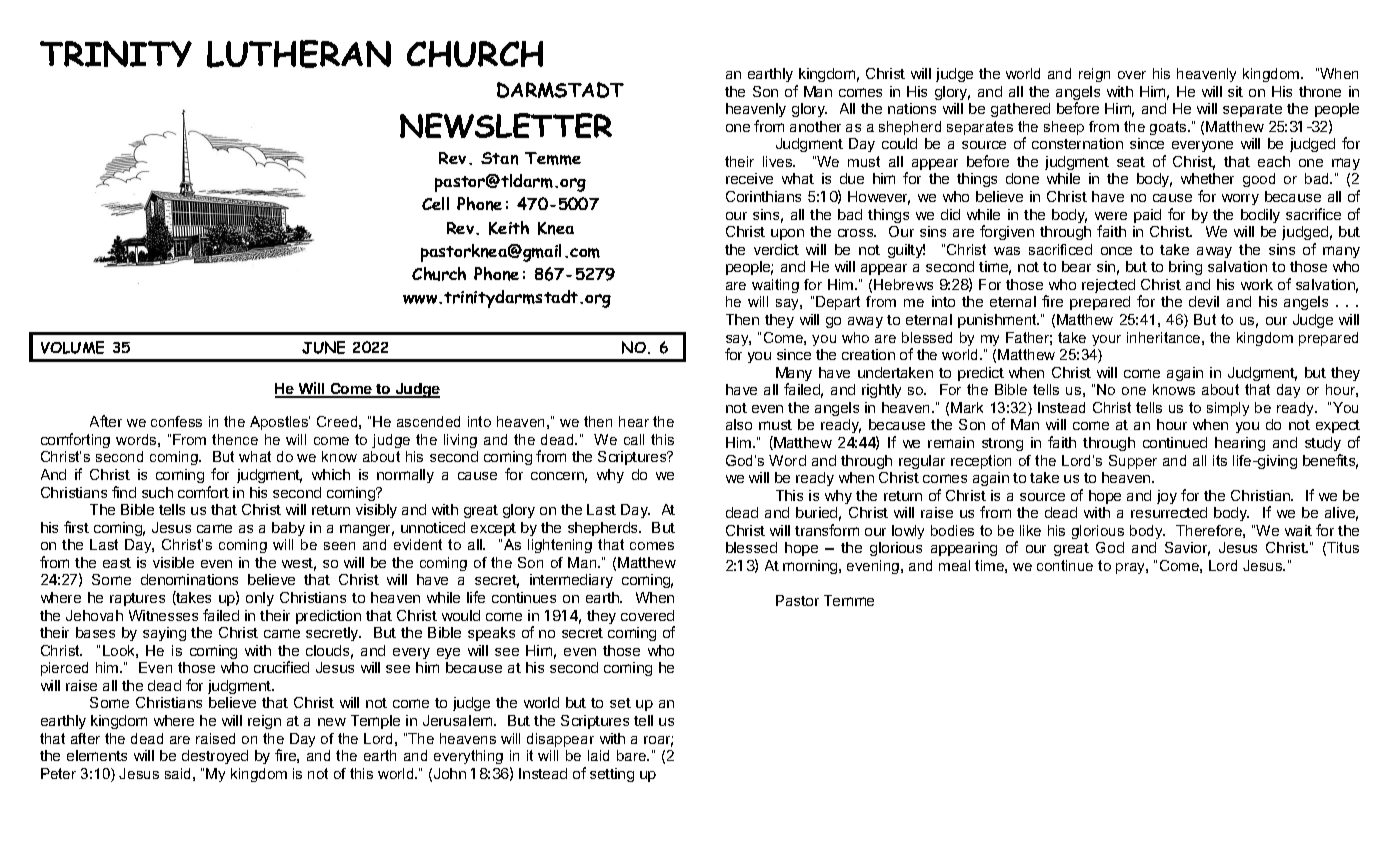 This screenshot has height=850, width=1400. Describe the element at coordinates (1169, 512) in the screenshot. I see `resurrected` at that location.
